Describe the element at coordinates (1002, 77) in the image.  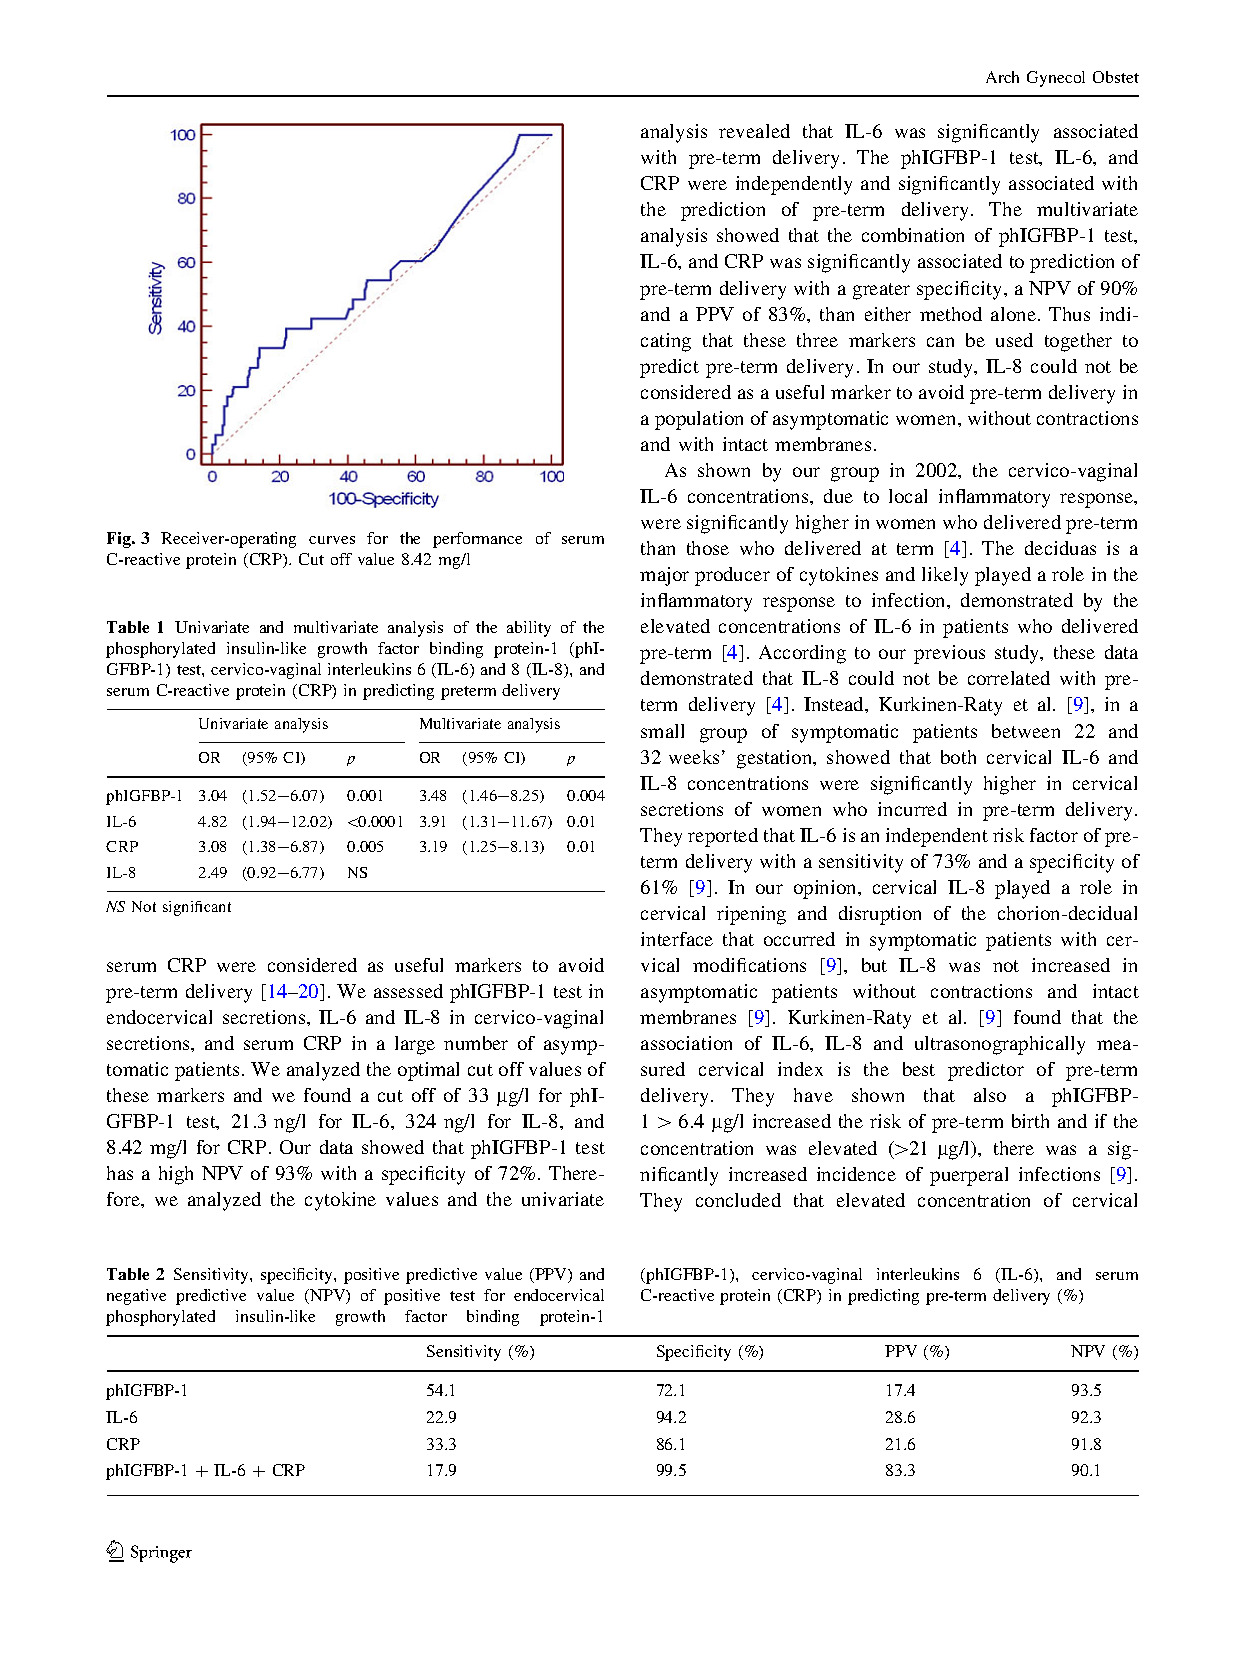
I see `Arch` at that location.
